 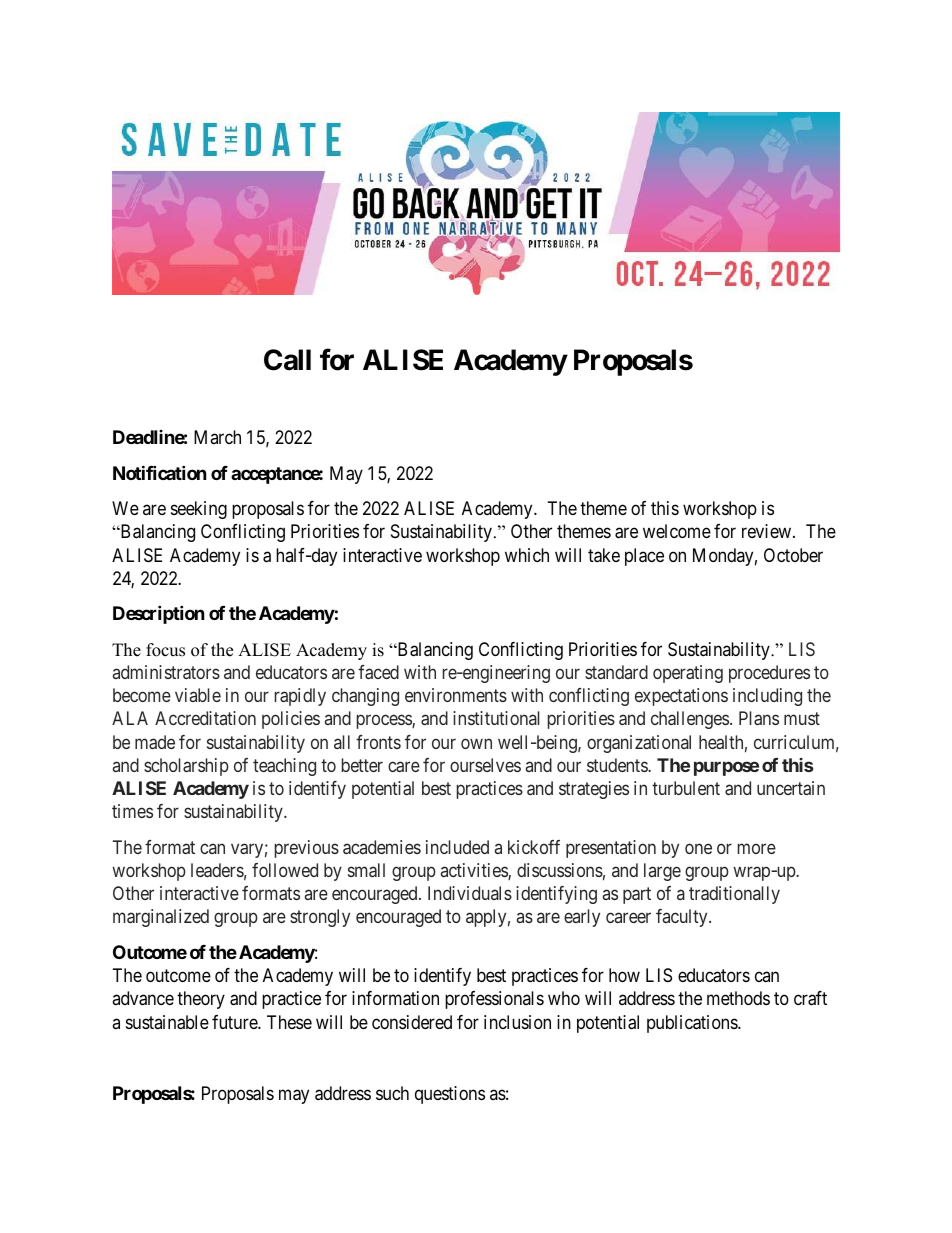 I want to click on March, so click(x=217, y=437).
